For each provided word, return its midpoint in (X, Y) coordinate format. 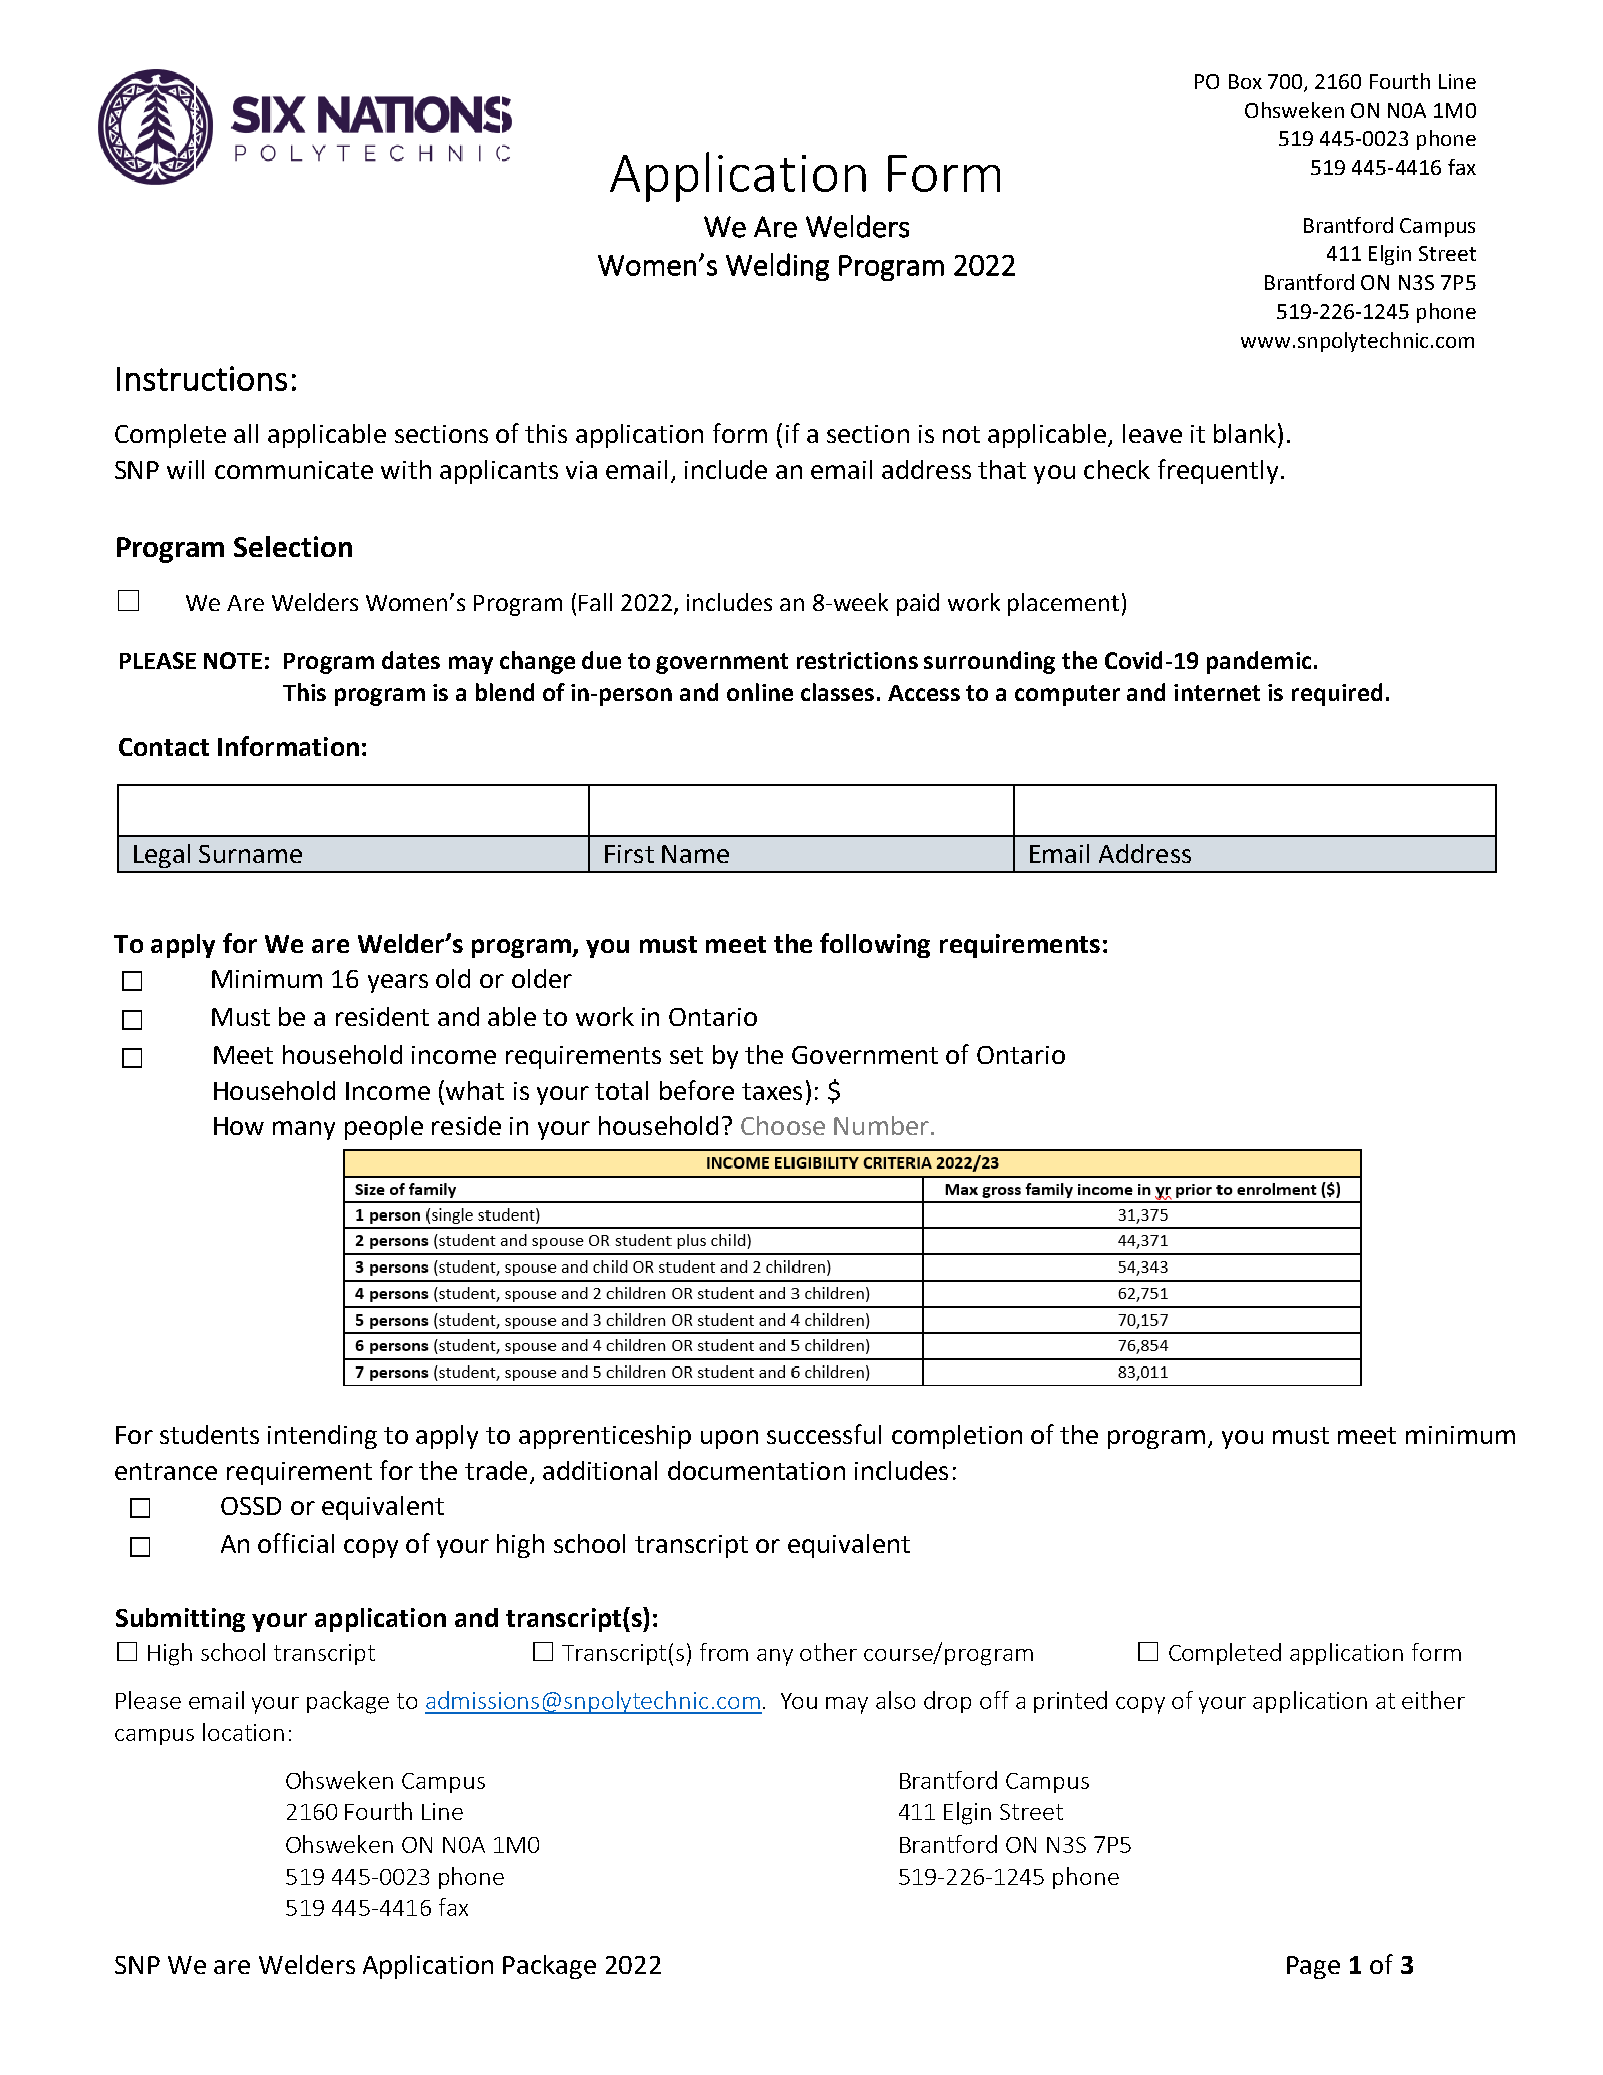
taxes (772, 1091)
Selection (293, 546)
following (875, 945)
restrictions (857, 660)
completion (957, 1437)
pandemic (1259, 662)
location (243, 1732)
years (398, 983)
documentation (756, 1470)
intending (322, 1437)
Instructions (202, 378)
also (895, 1700)
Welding (777, 267)
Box (1245, 81)
